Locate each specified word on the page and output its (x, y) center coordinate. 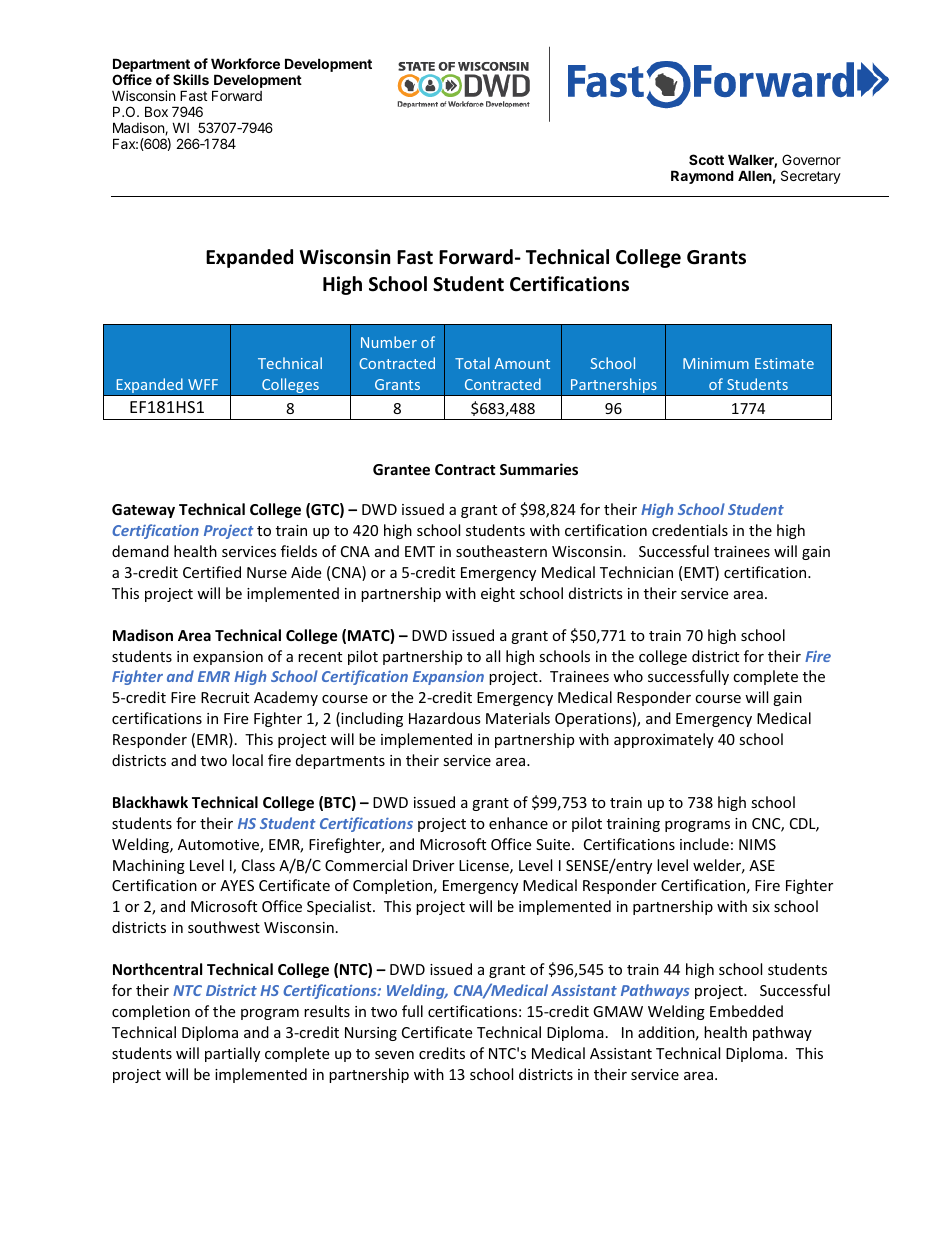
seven (394, 1055)
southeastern (501, 551)
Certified (212, 572)
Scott (706, 159)
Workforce (245, 63)
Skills (191, 79)
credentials (690, 530)
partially (232, 1054)
